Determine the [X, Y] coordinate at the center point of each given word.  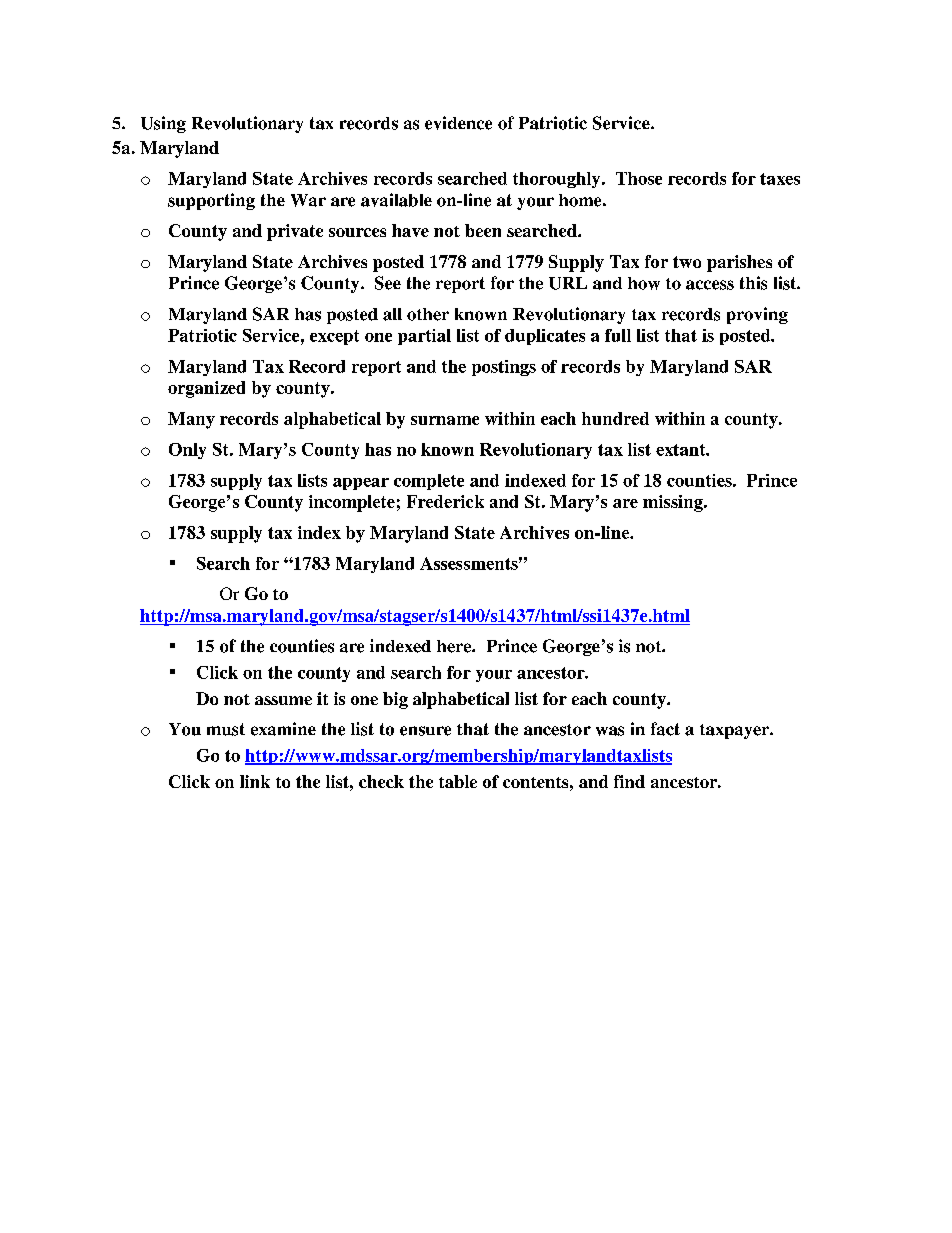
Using [163, 124]
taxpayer [736, 731]
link [255, 781]
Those [639, 178]
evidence [458, 123]
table [458, 781]
